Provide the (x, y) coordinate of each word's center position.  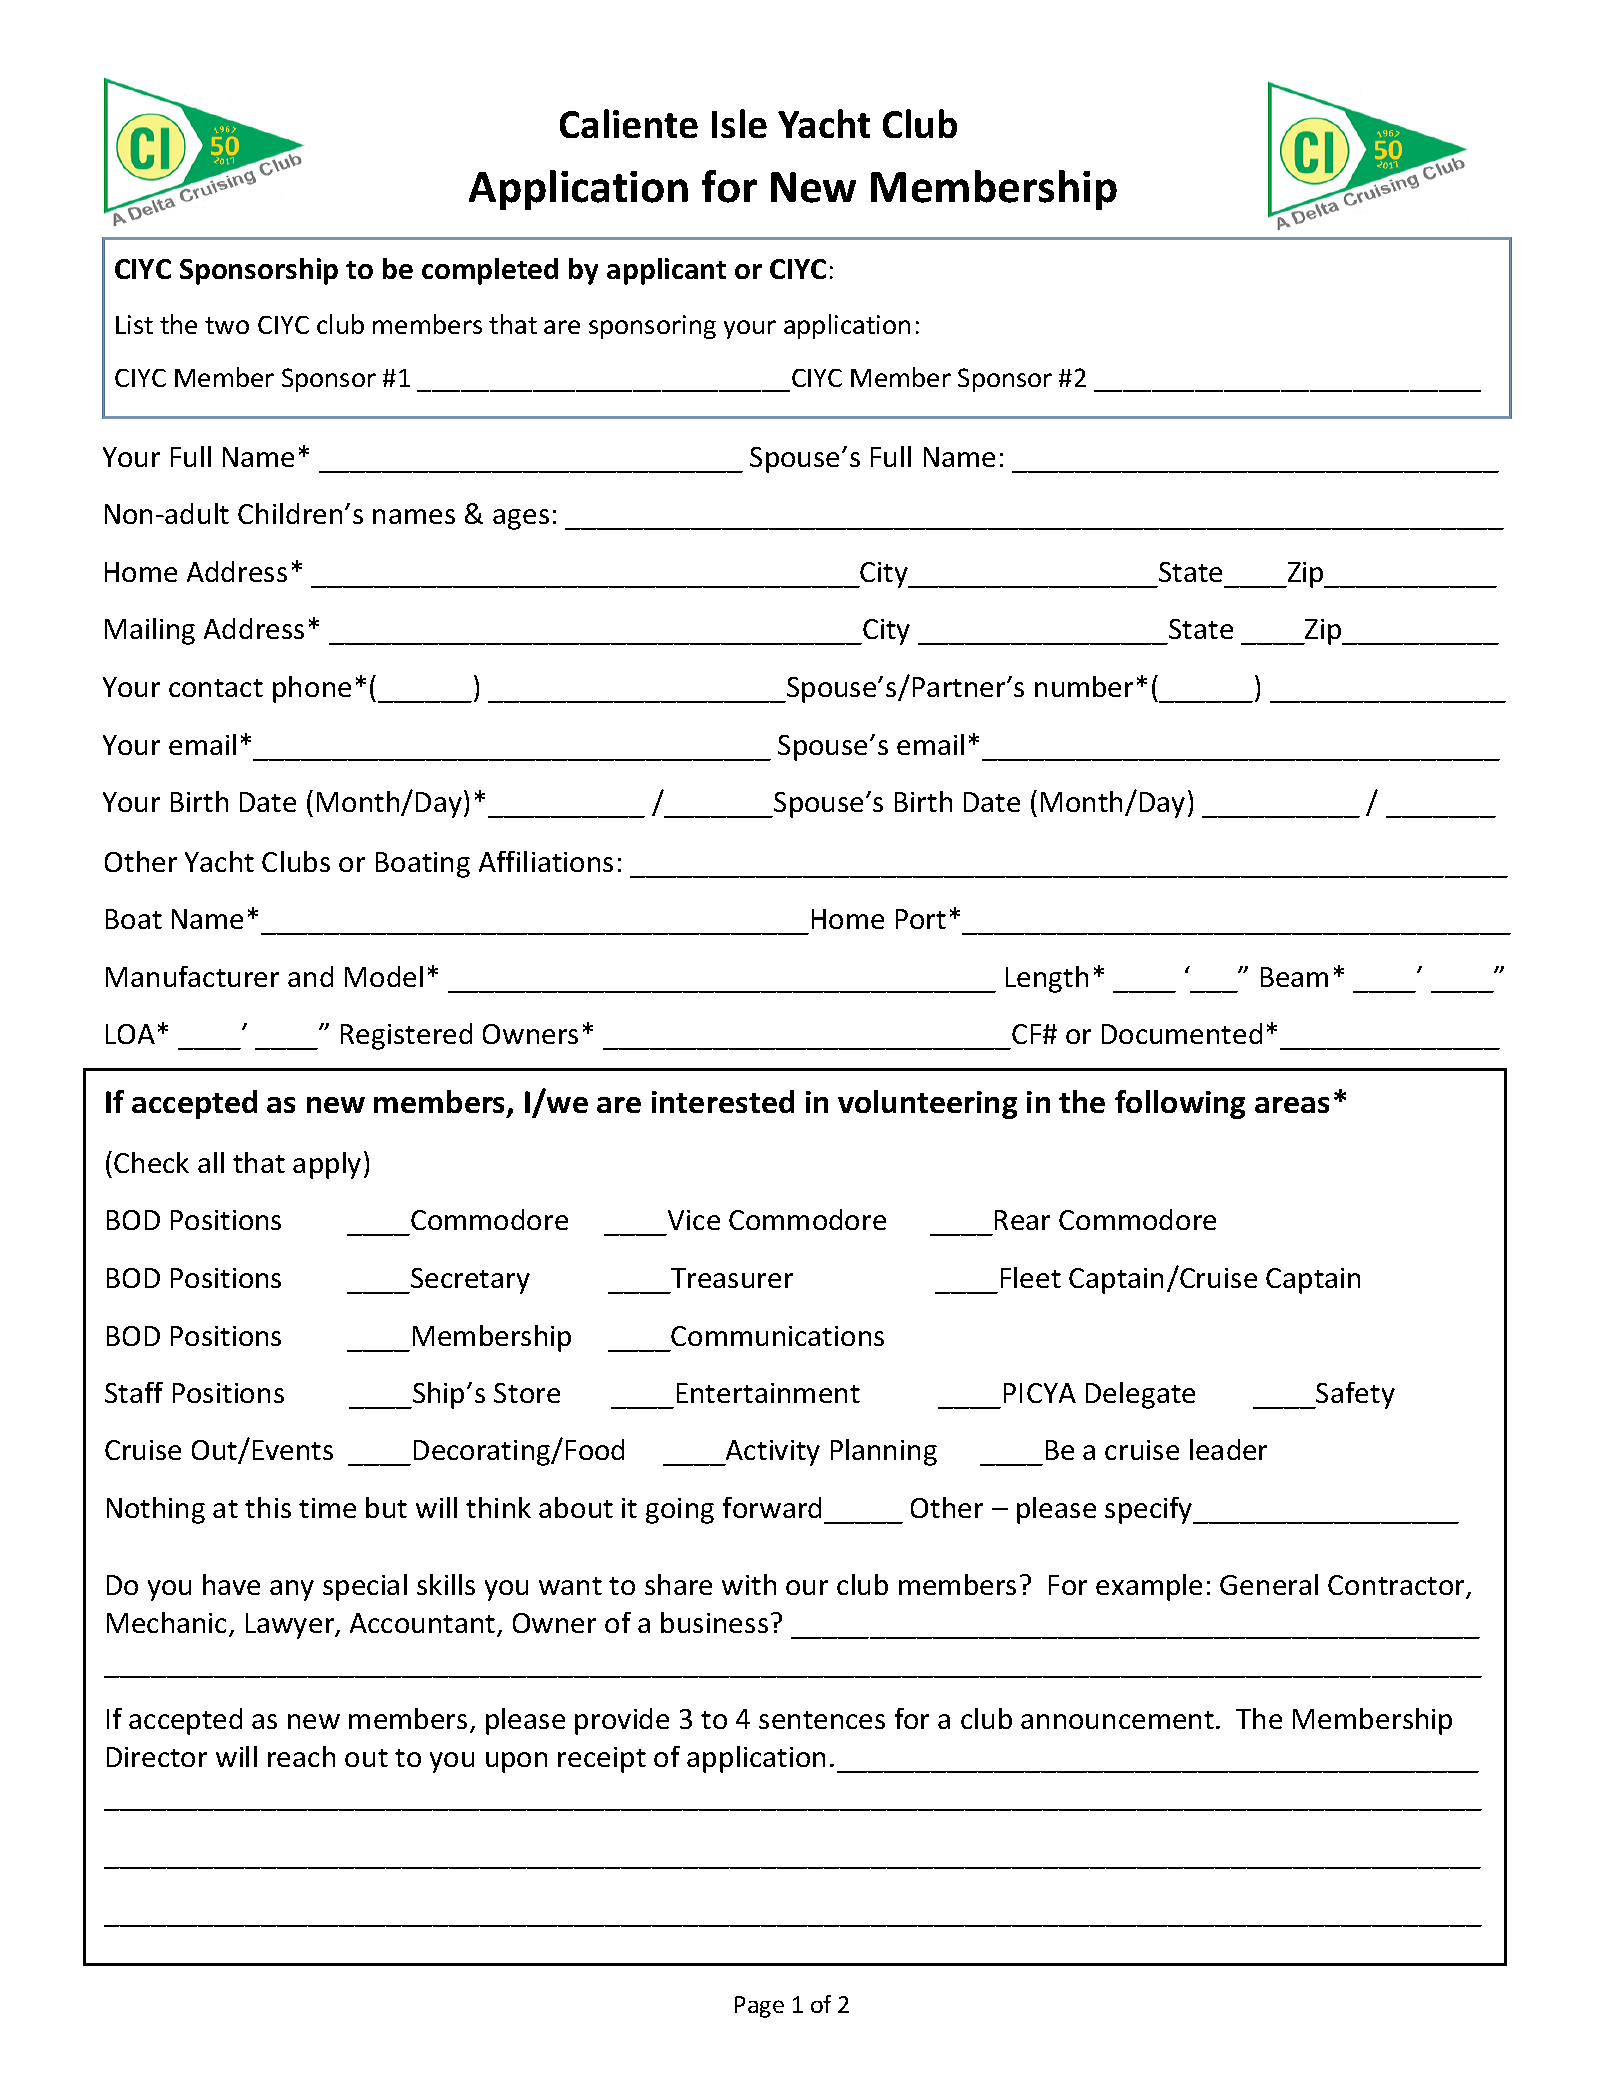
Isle (739, 123)
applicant (666, 271)
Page (759, 2007)
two (227, 325)
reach (301, 1756)
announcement (1117, 1720)
